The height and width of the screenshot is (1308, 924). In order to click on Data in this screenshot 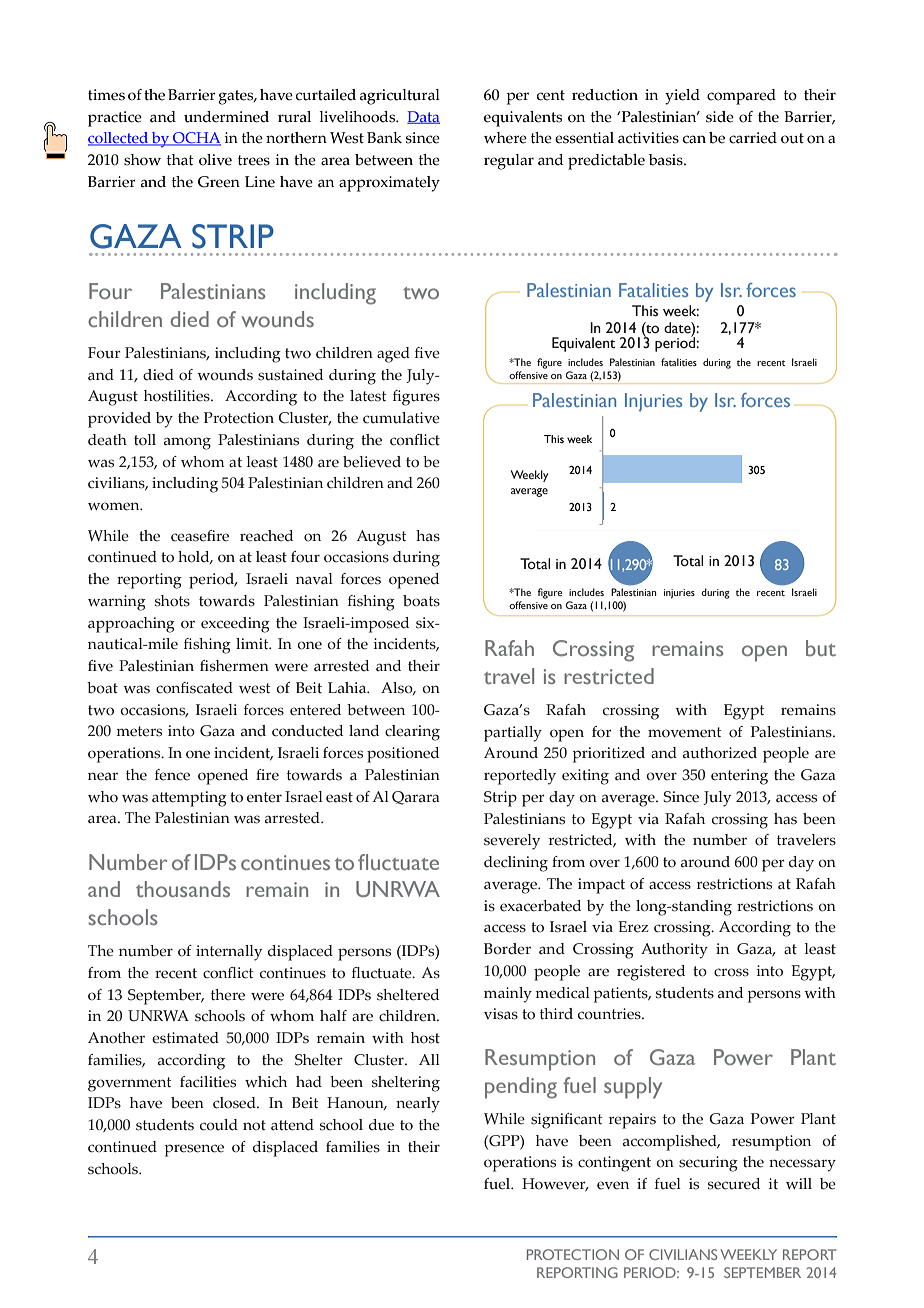, I will do `click(423, 117)`.
